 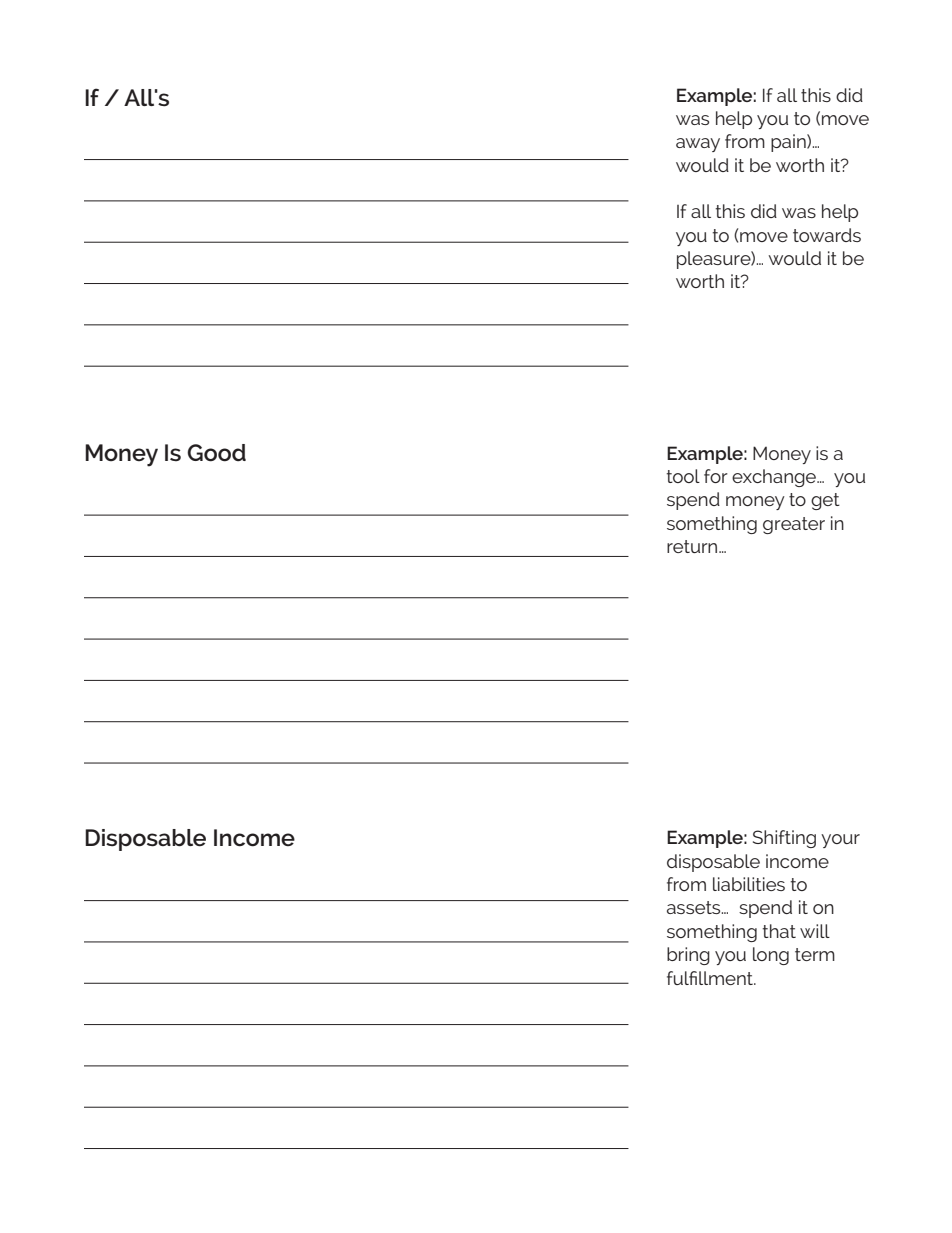 I want to click on Good, so click(x=216, y=453).
